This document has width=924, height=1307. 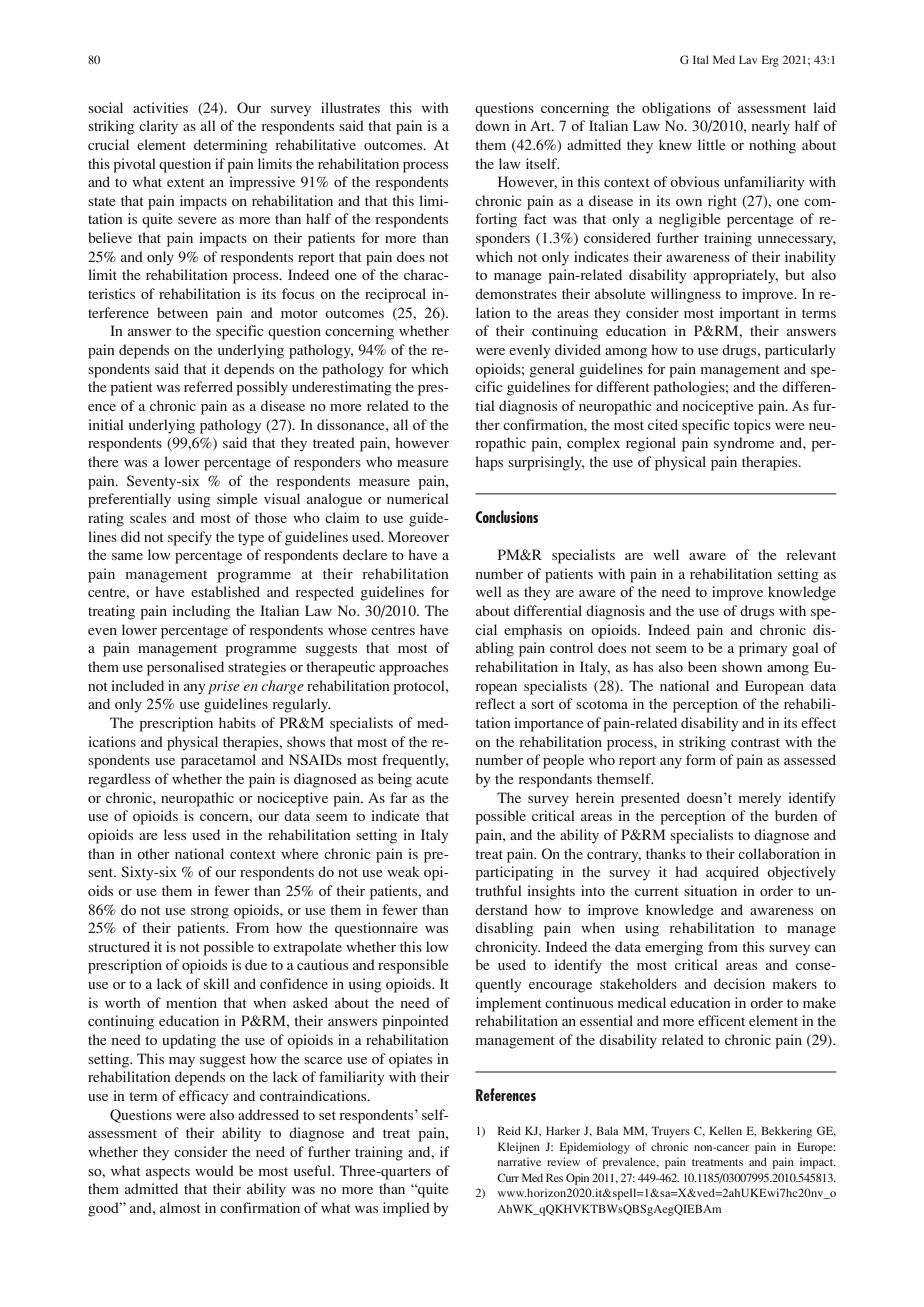 What do you see at coordinates (201, 612) in the document?
I see `including` at bounding box center [201, 612].
